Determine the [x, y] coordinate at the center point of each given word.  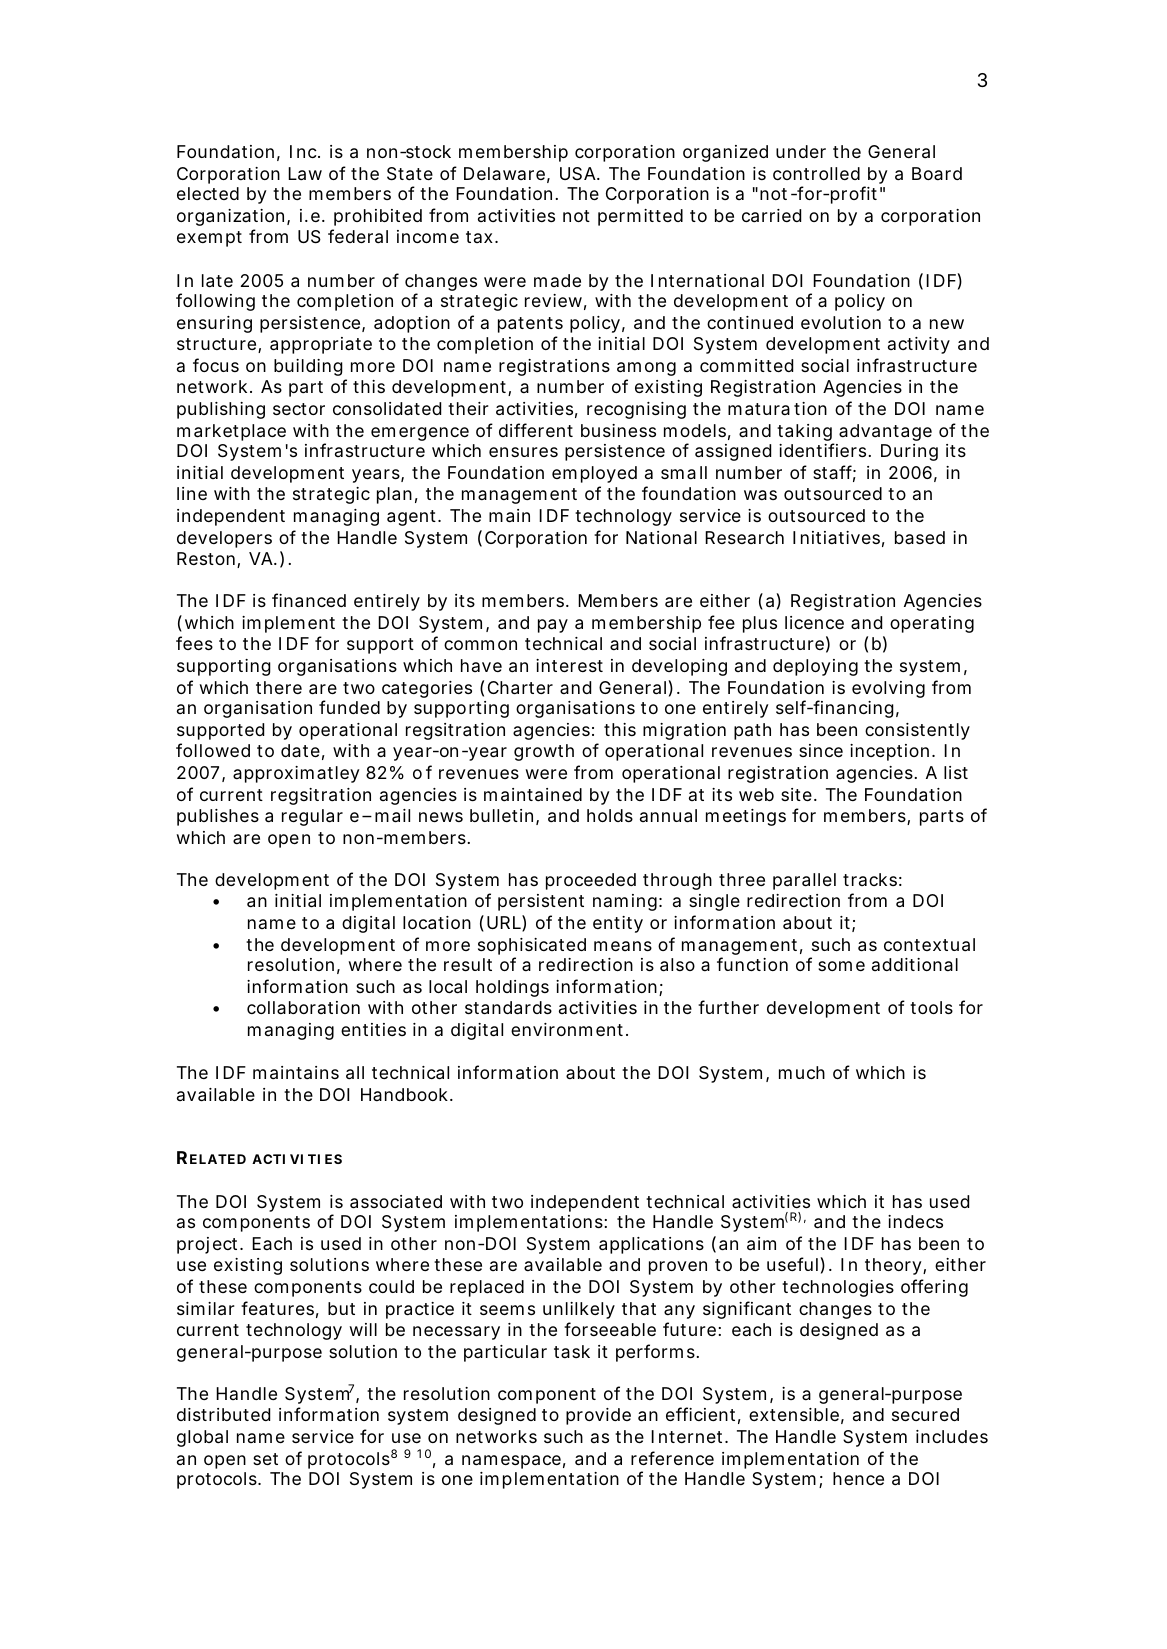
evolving [888, 689]
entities [373, 1029]
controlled [816, 173]
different [536, 430]
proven [678, 1268]
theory [893, 1266]
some [841, 966]
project [209, 1245]
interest [569, 665]
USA [578, 173]
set [265, 1459]
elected [208, 193]
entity [618, 924]
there [279, 687]
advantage [885, 432]
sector [299, 409]
